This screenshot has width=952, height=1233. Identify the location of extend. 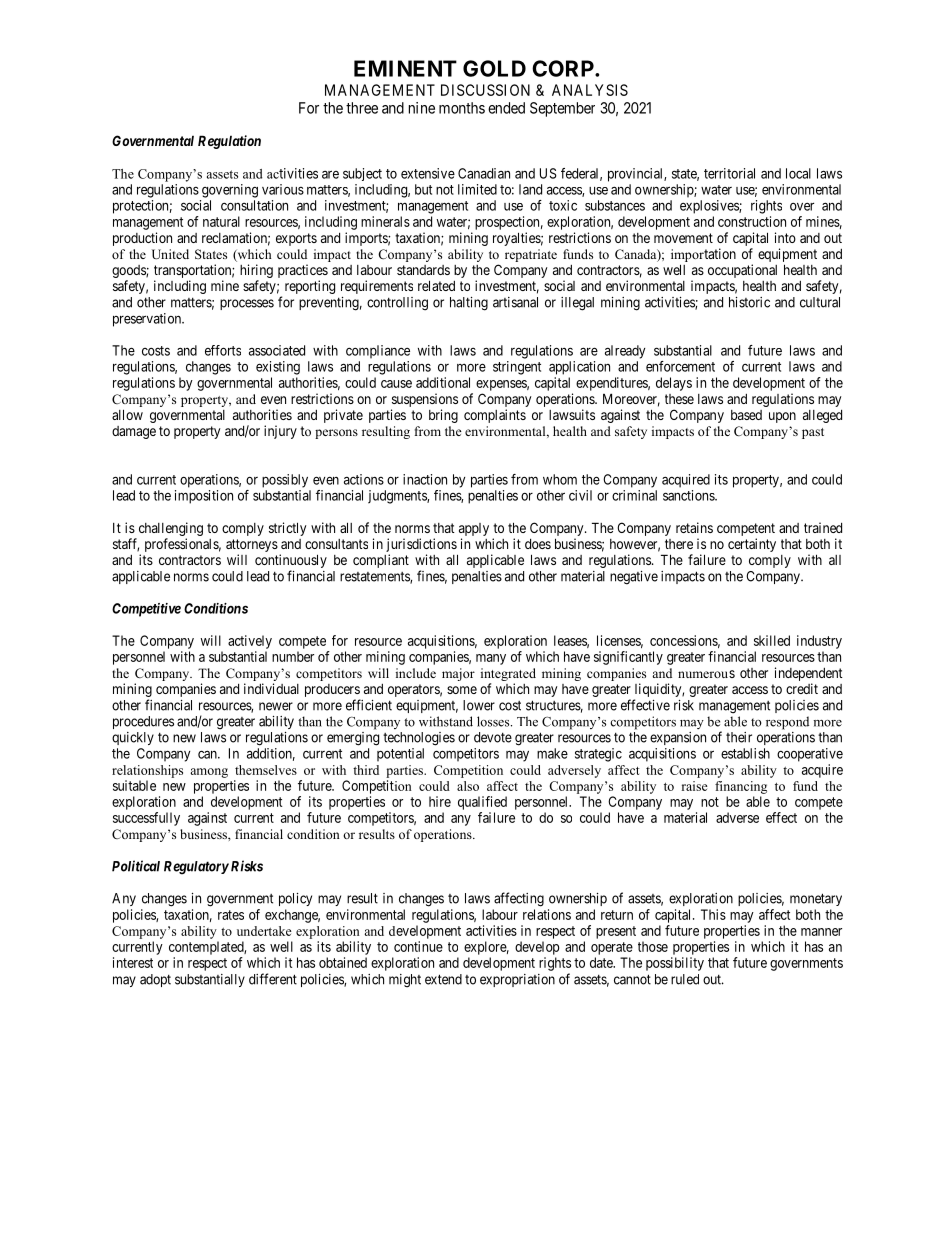
(443, 979).
